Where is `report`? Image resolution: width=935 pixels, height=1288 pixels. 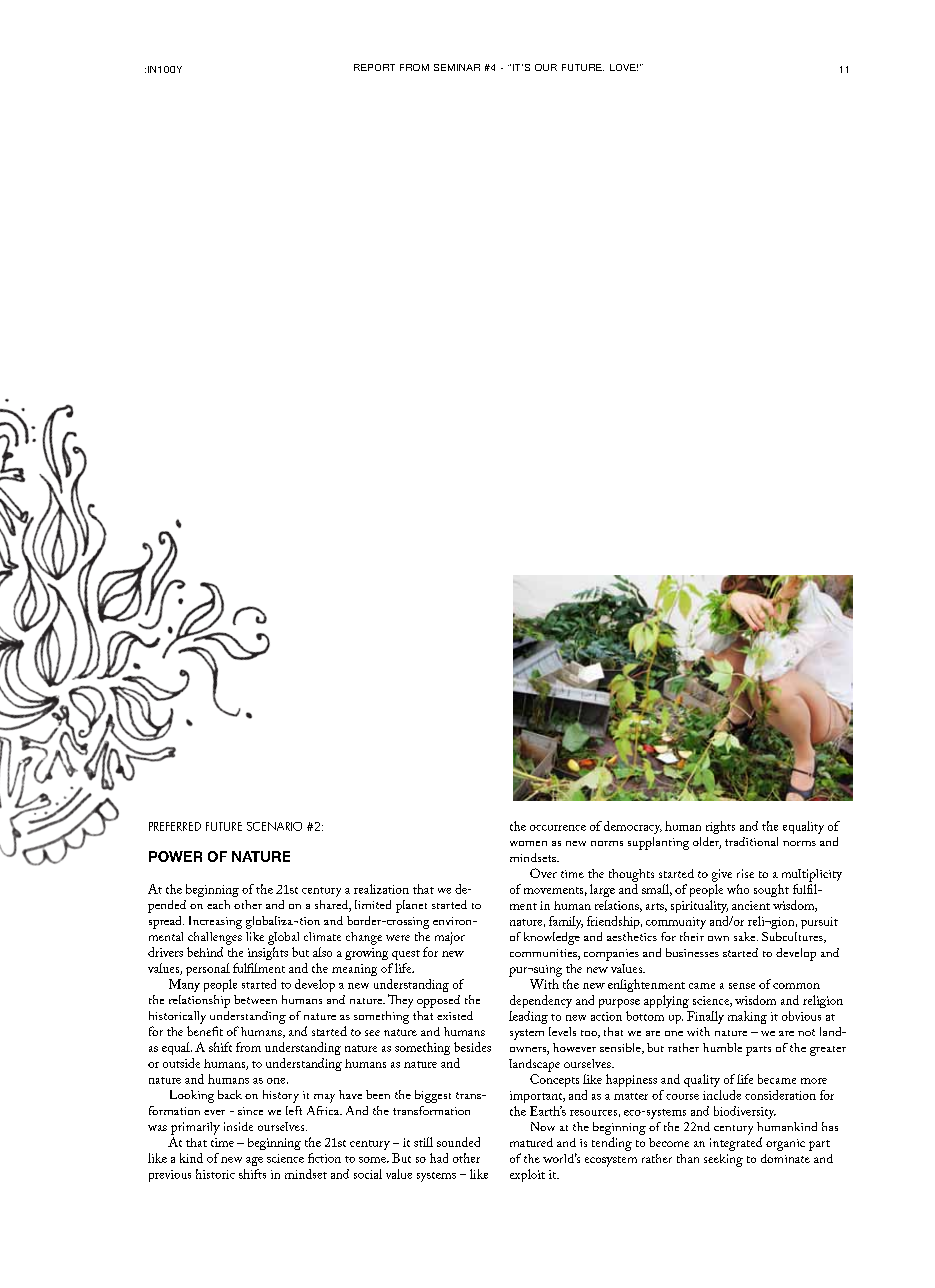
report is located at coordinates (374, 67).
